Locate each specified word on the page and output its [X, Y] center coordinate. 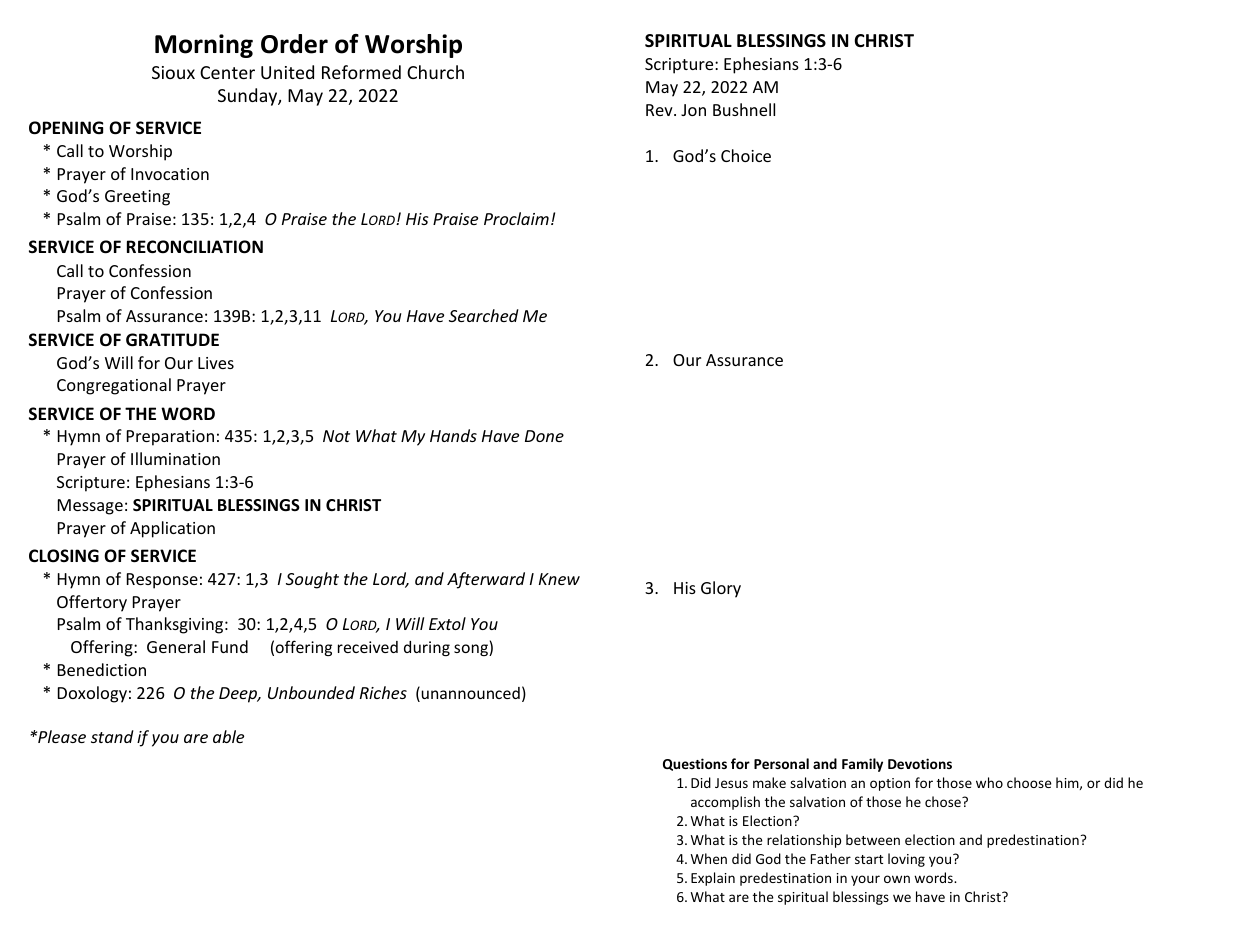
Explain [713, 879]
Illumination [175, 458]
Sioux [173, 72]
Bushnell [744, 109]
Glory [721, 589]
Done [544, 436]
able [228, 736]
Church [435, 72]
